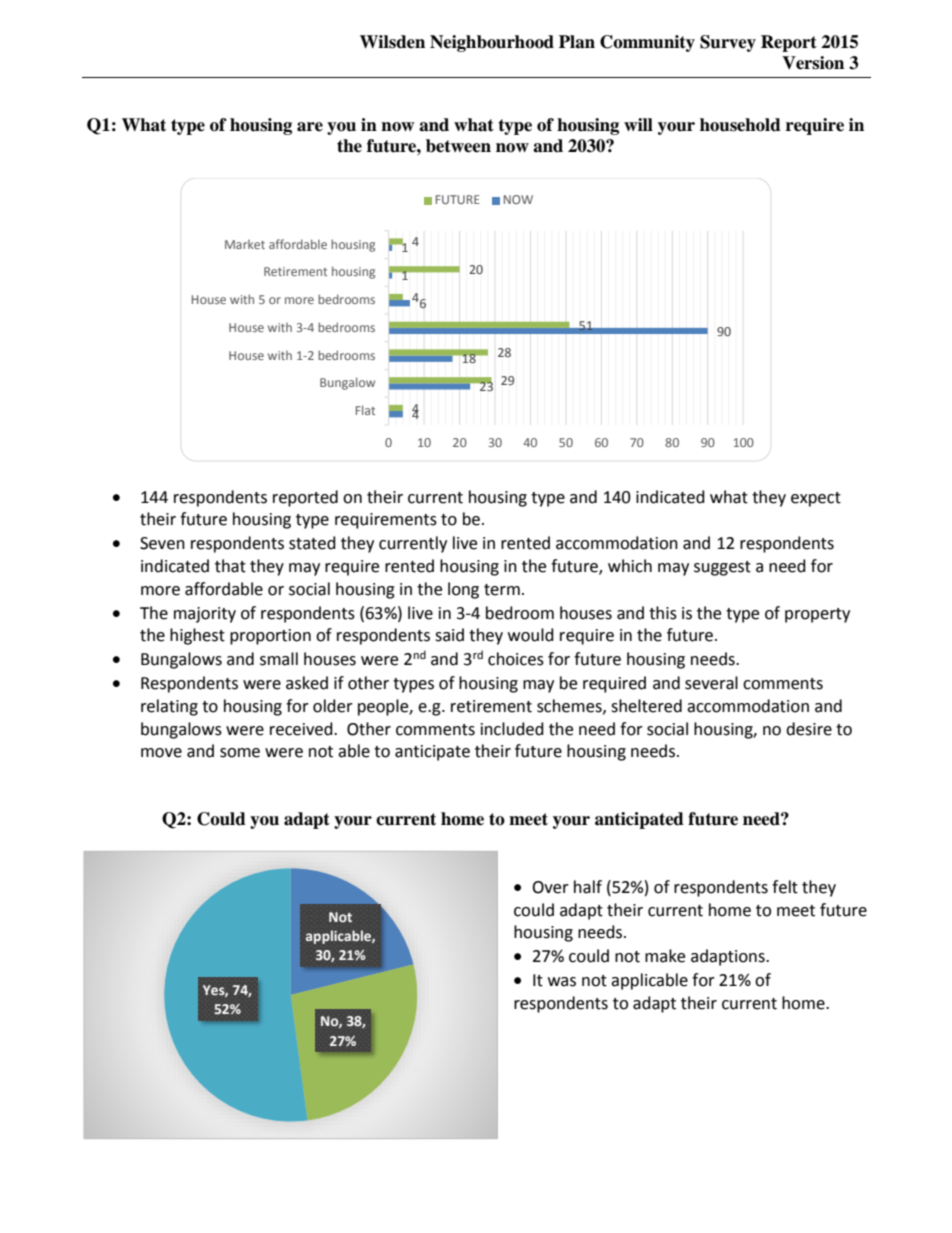 The image size is (952, 1233). Describe the element at coordinates (562, 982) in the image. I see `was` at that location.
